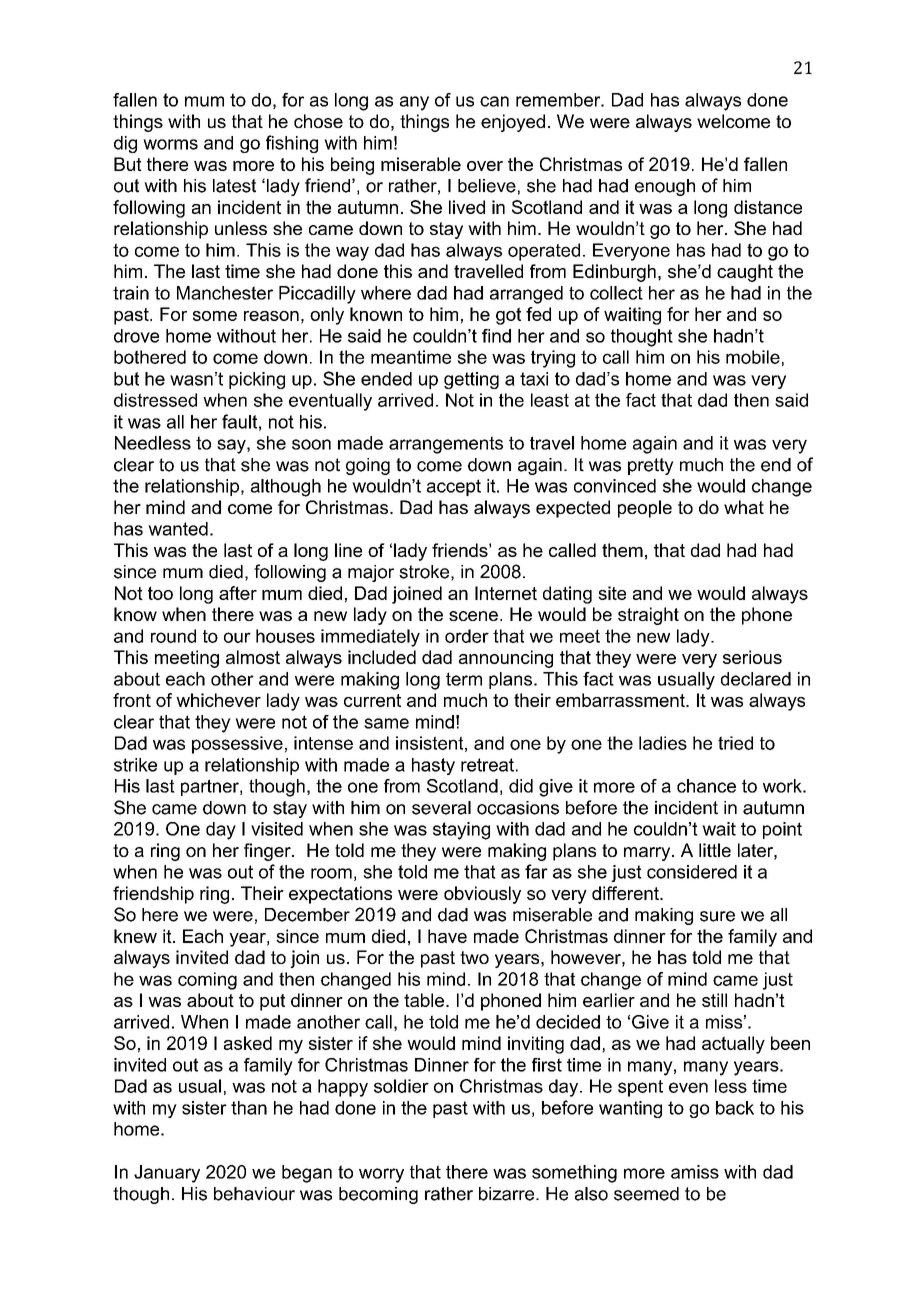  Describe the element at coordinates (715, 850) in the page. I see `little` at that location.
